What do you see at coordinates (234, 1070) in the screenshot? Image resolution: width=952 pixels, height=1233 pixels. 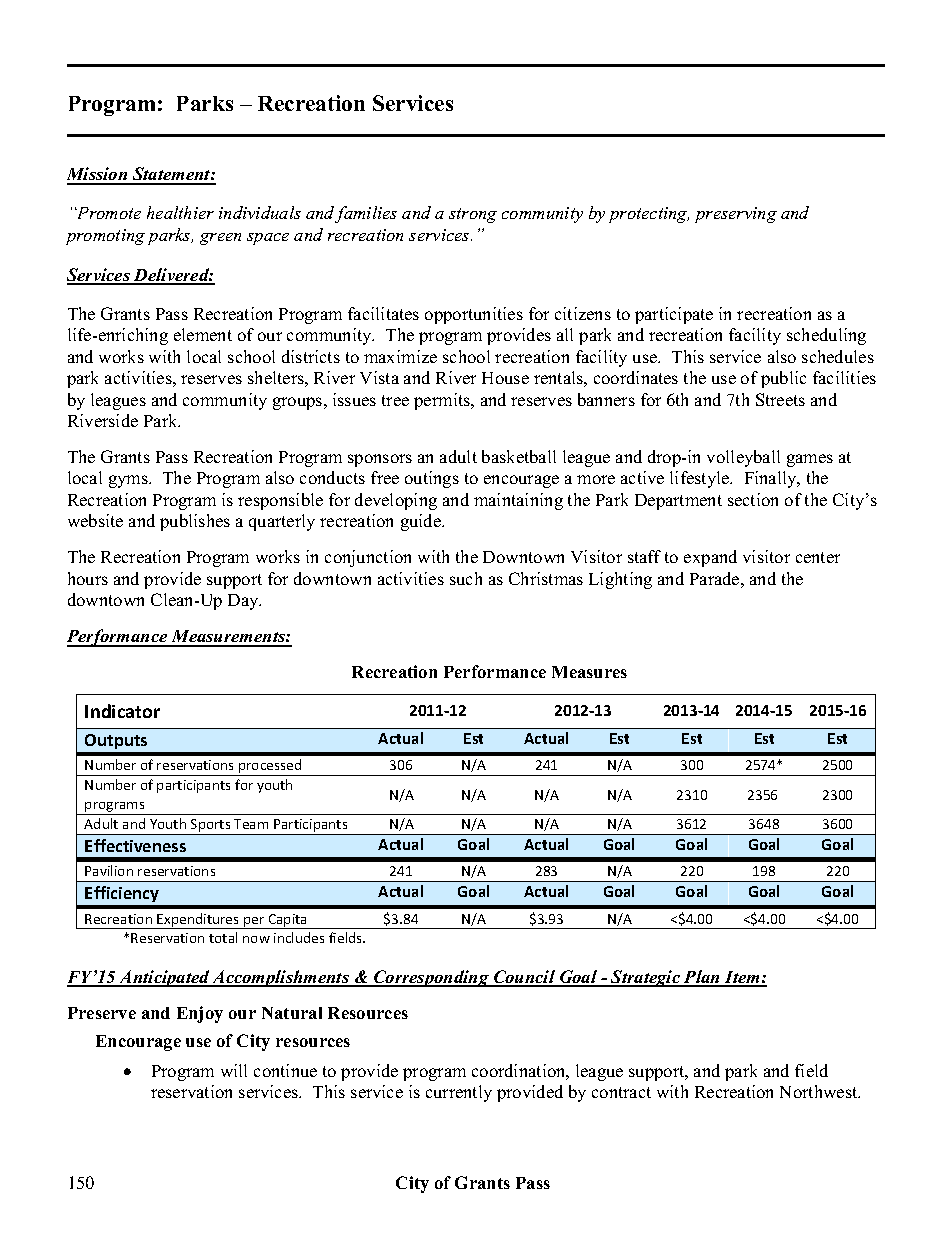 I see `will` at bounding box center [234, 1070].
